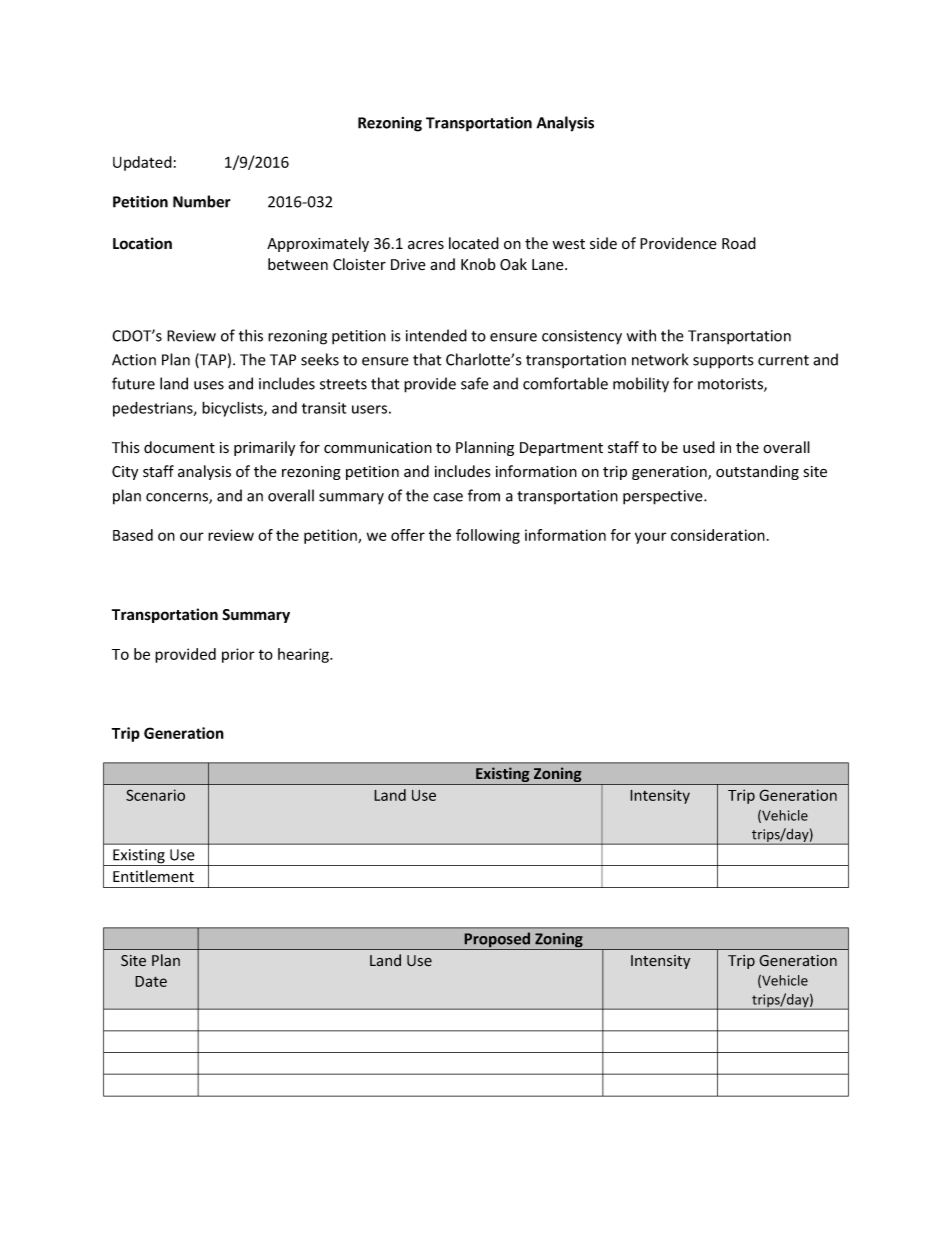  Describe the element at coordinates (133, 535) in the page. I see `Based` at that location.
